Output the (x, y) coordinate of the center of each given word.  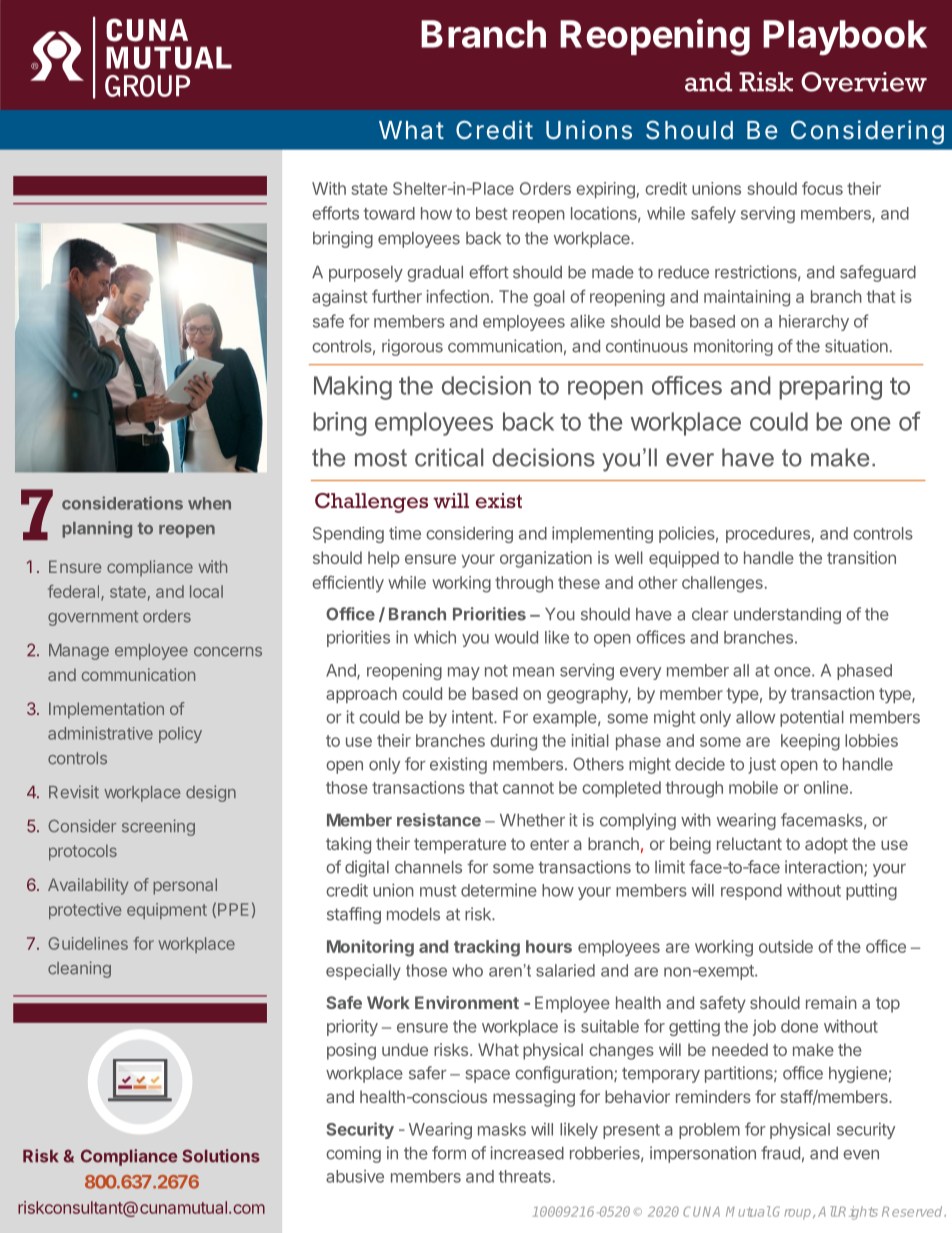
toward (389, 213)
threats (526, 1176)
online (826, 787)
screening (158, 827)
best (491, 213)
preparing (830, 388)
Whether (532, 820)
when (209, 503)
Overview (864, 82)
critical (449, 457)
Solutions (221, 1156)
